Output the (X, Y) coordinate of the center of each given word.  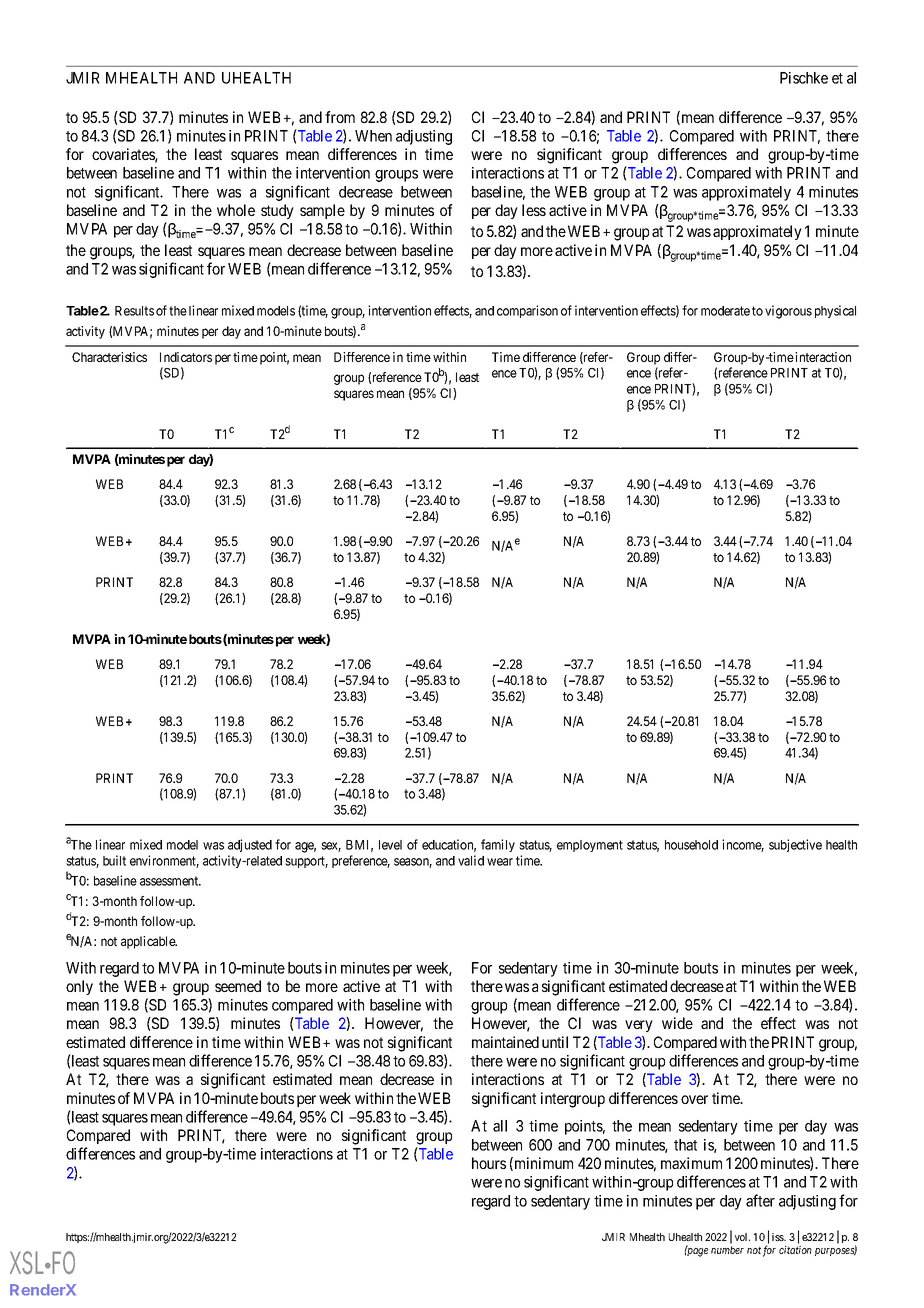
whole (236, 210)
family (498, 845)
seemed (238, 986)
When (373, 136)
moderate (725, 311)
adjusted (250, 845)
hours (489, 1163)
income (743, 845)
